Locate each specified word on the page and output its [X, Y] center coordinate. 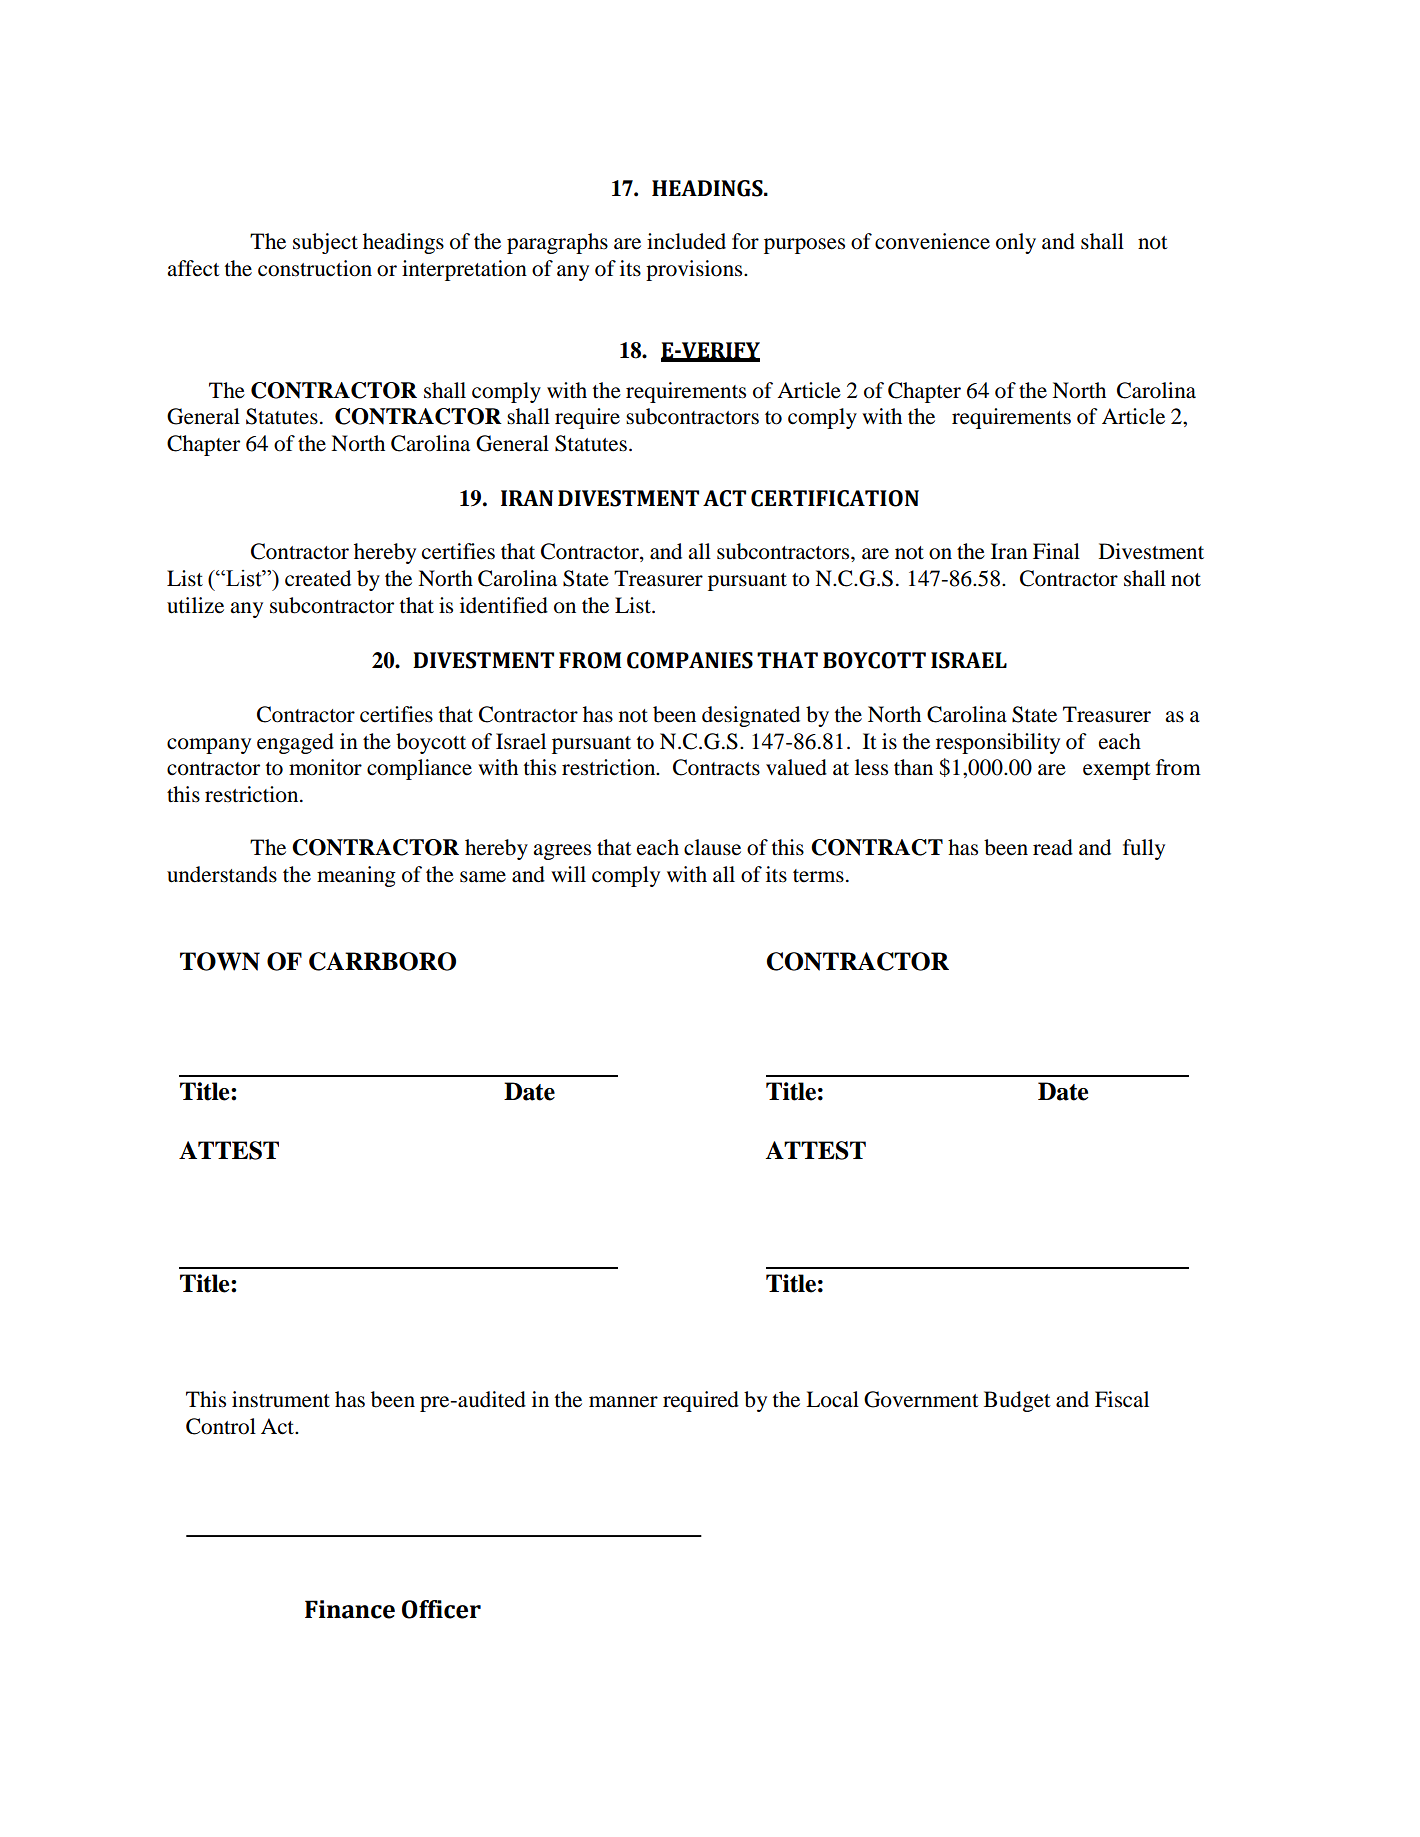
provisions [695, 270]
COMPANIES [690, 660]
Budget [1017, 1401]
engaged [295, 743]
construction [315, 268]
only [1016, 243]
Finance [350, 1609]
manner [623, 1402]
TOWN [220, 961]
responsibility [998, 743]
